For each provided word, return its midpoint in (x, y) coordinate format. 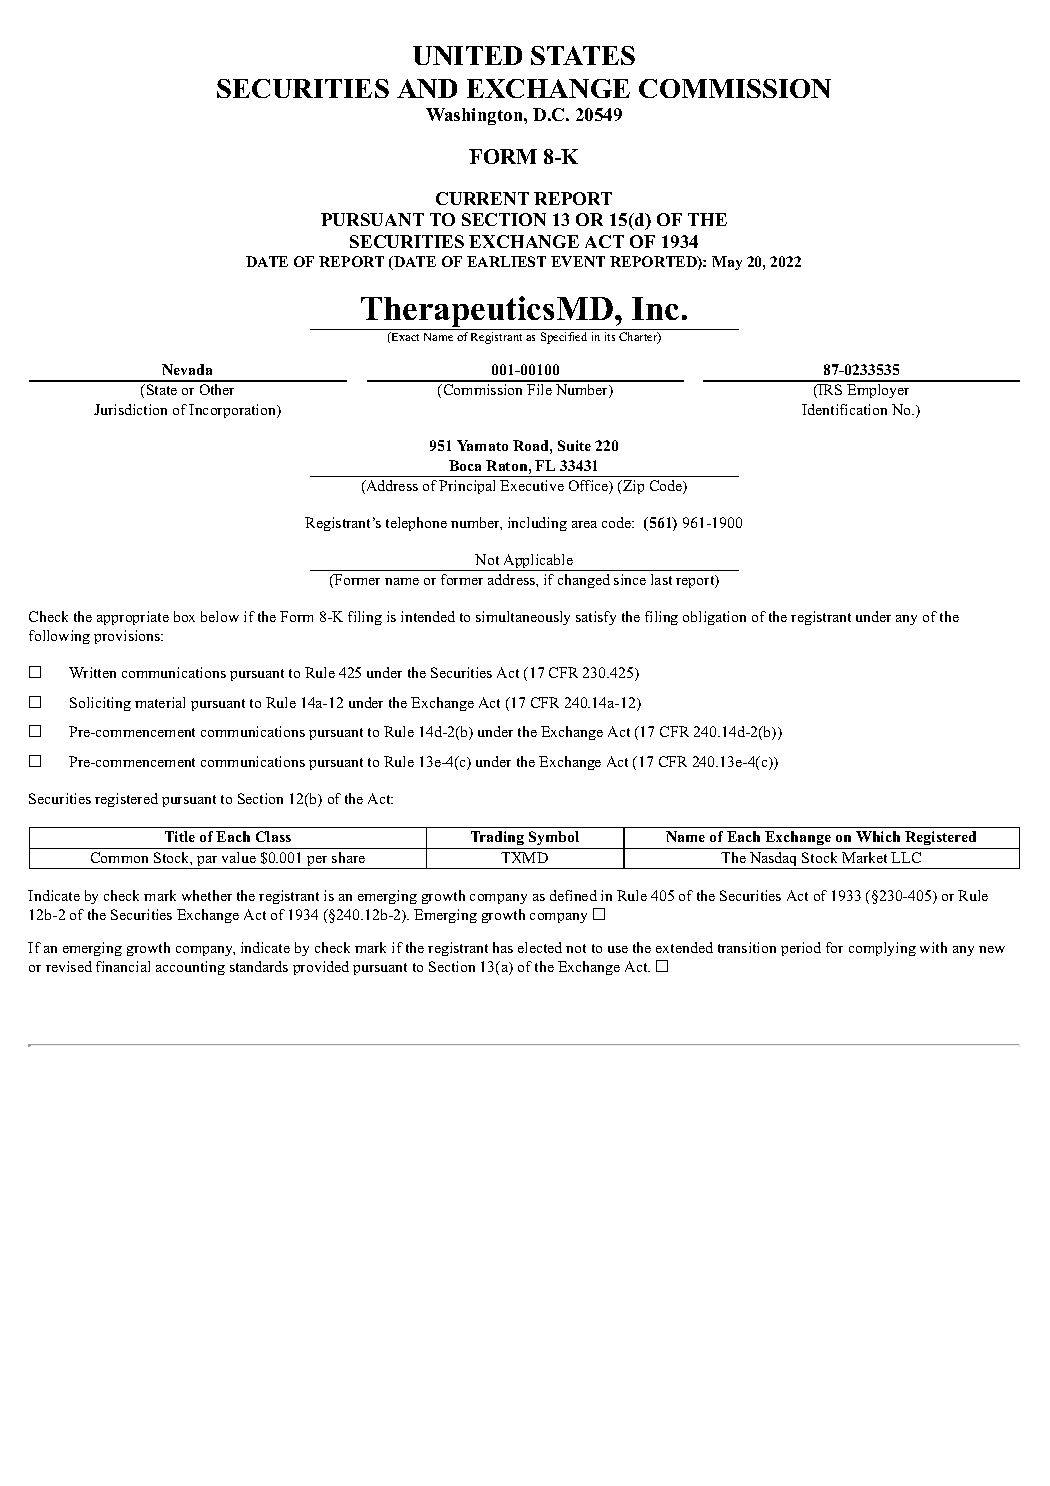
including (537, 524)
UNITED (467, 55)
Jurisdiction (130, 409)
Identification (844, 409)
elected (540, 947)
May (727, 263)
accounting (190, 968)
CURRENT (482, 198)
